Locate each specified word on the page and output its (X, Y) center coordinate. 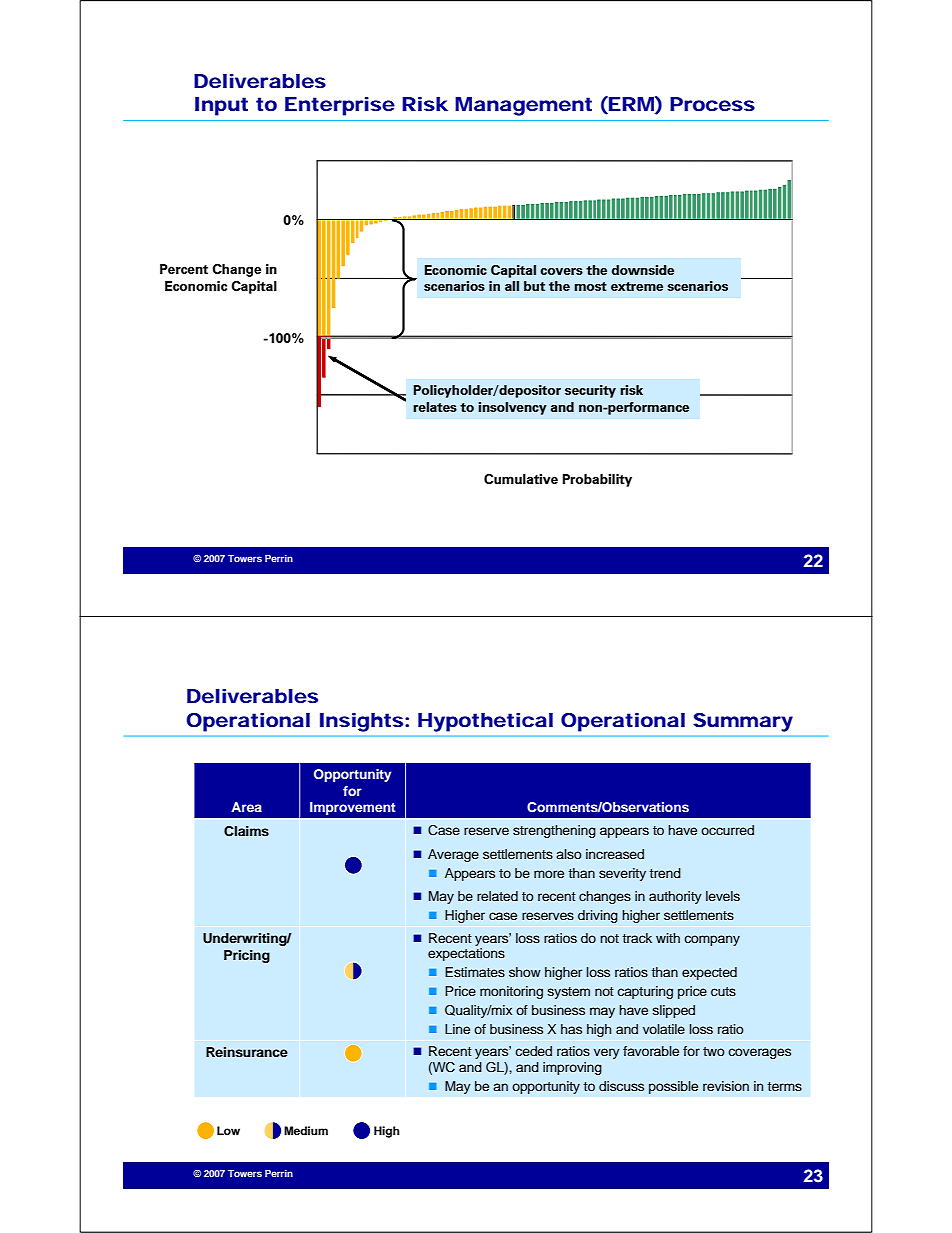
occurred (727, 830)
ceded (533, 1051)
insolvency (512, 408)
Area (246, 807)
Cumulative (521, 479)
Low (228, 1130)
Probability (597, 480)
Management (523, 106)
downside (643, 270)
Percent (184, 269)
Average (453, 855)
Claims (246, 831)
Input (221, 106)
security (590, 391)
